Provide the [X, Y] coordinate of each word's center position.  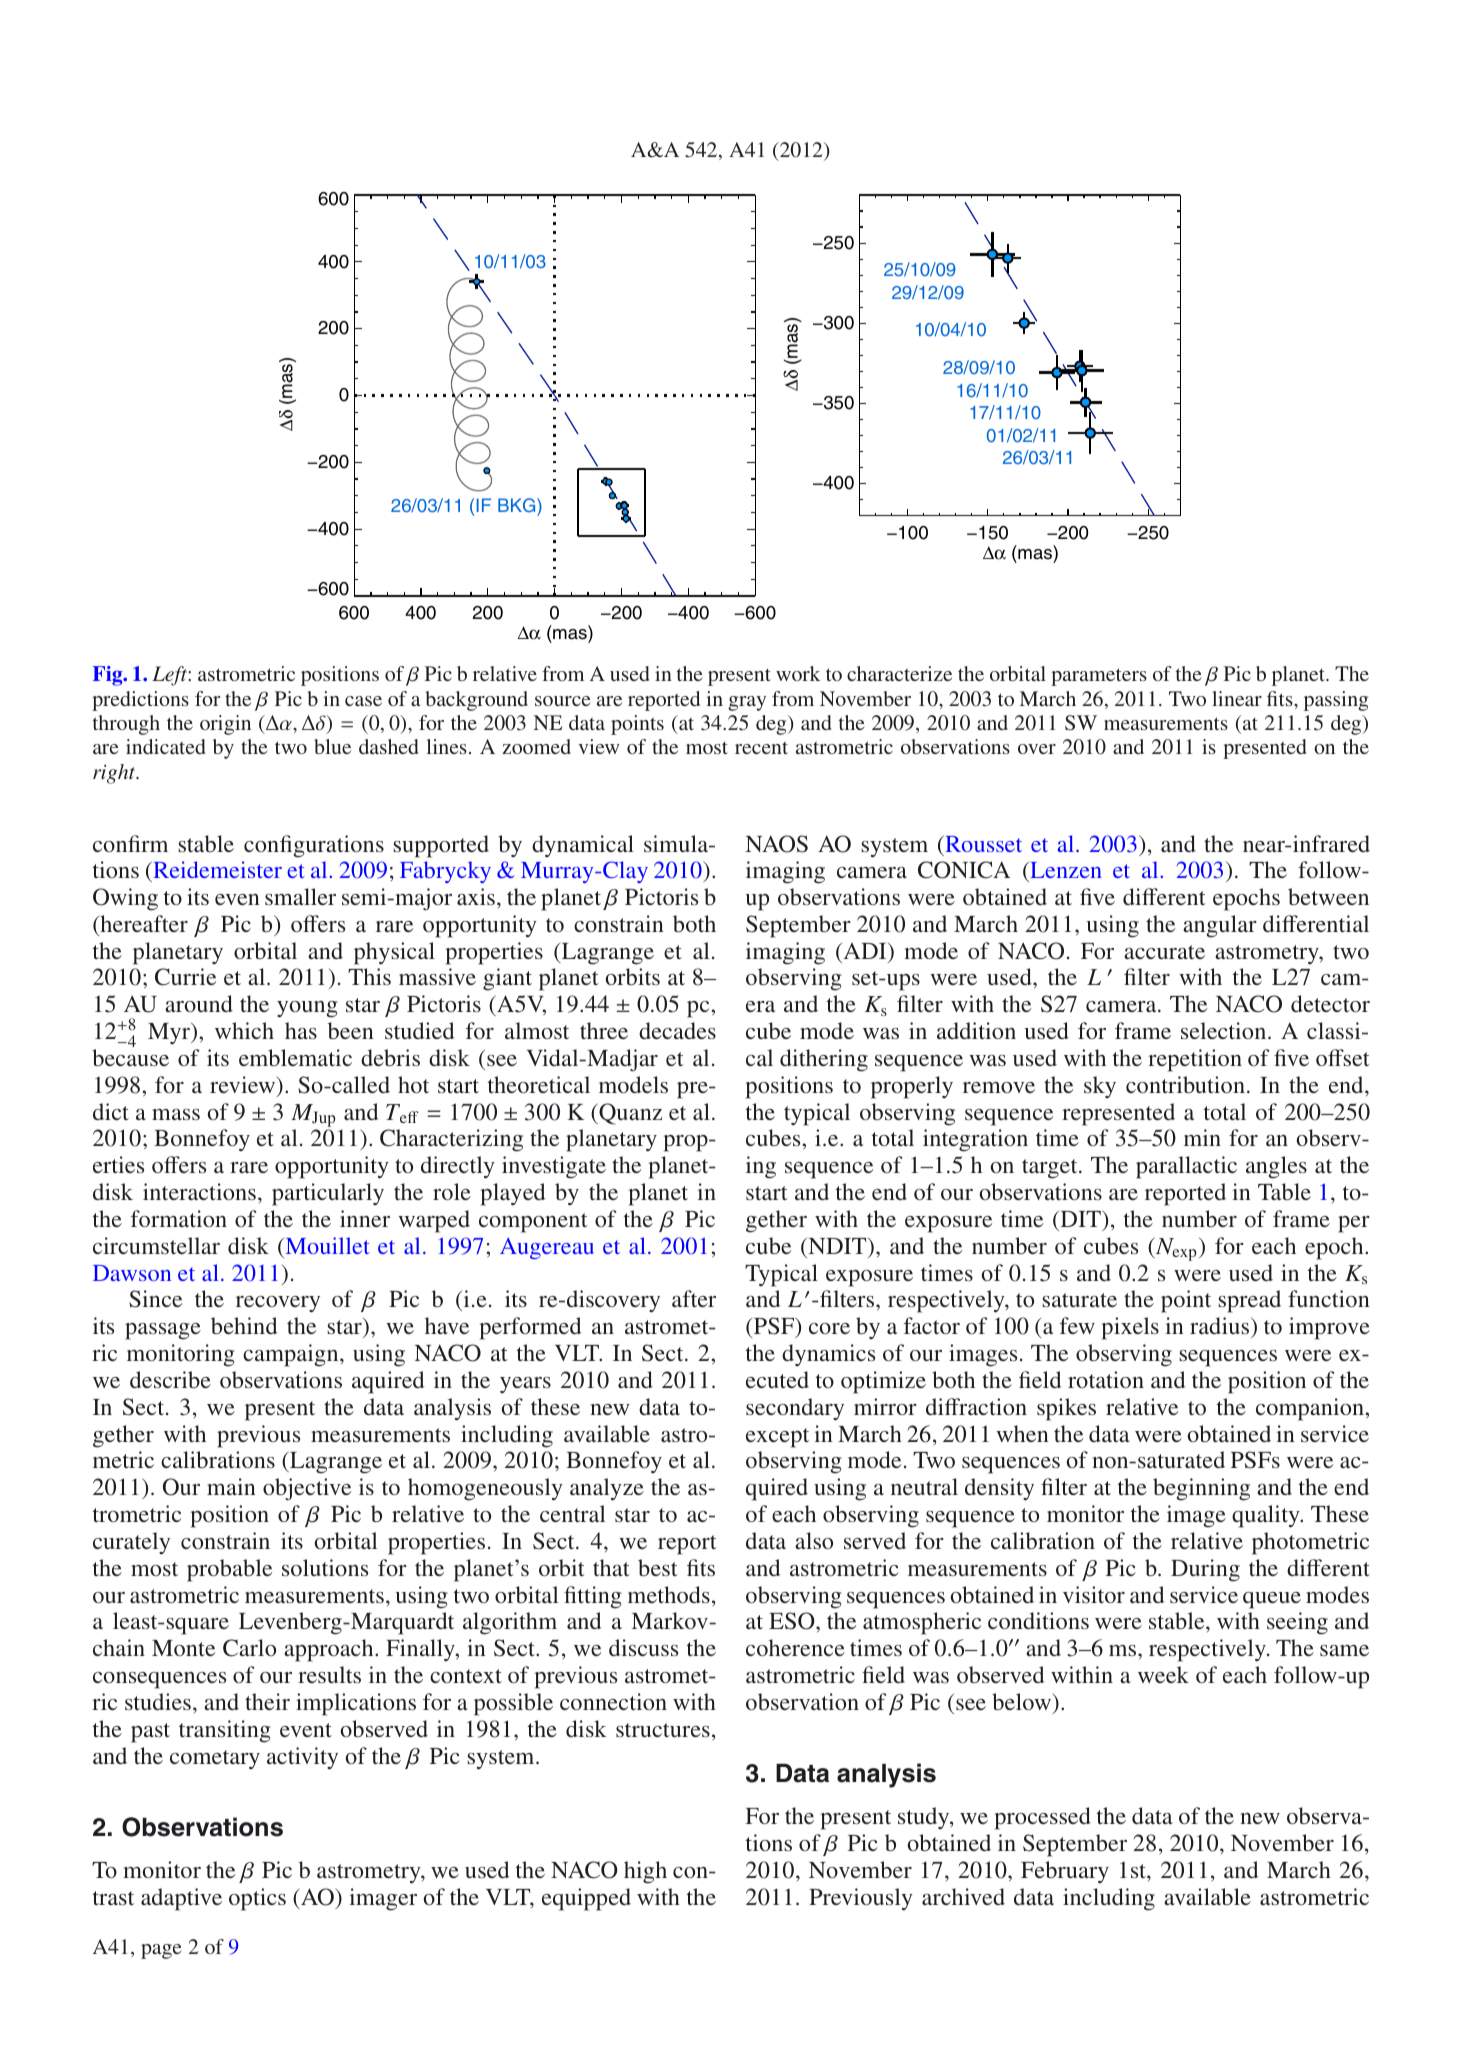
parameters [1099, 677]
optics [257, 1899]
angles [1276, 1167]
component [533, 1223]
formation [179, 1218]
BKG [518, 505]
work [798, 673]
